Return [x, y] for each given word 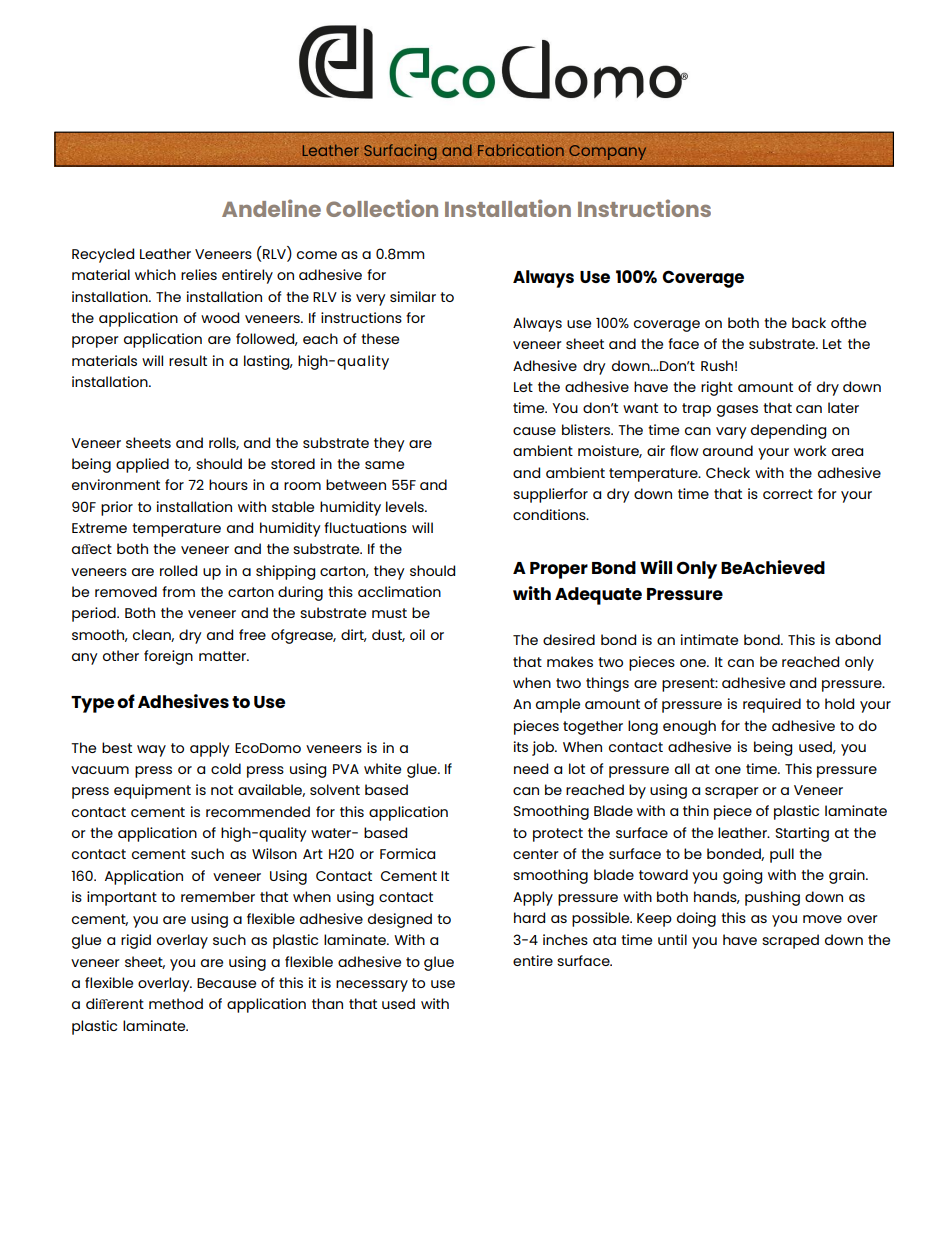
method [176, 1003]
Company [607, 152]
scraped [790, 941]
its [521, 746]
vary [731, 433]
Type [92, 704]
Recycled [103, 255]
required [772, 705]
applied [142, 465]
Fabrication [521, 150]
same [384, 465]
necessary [372, 986]
